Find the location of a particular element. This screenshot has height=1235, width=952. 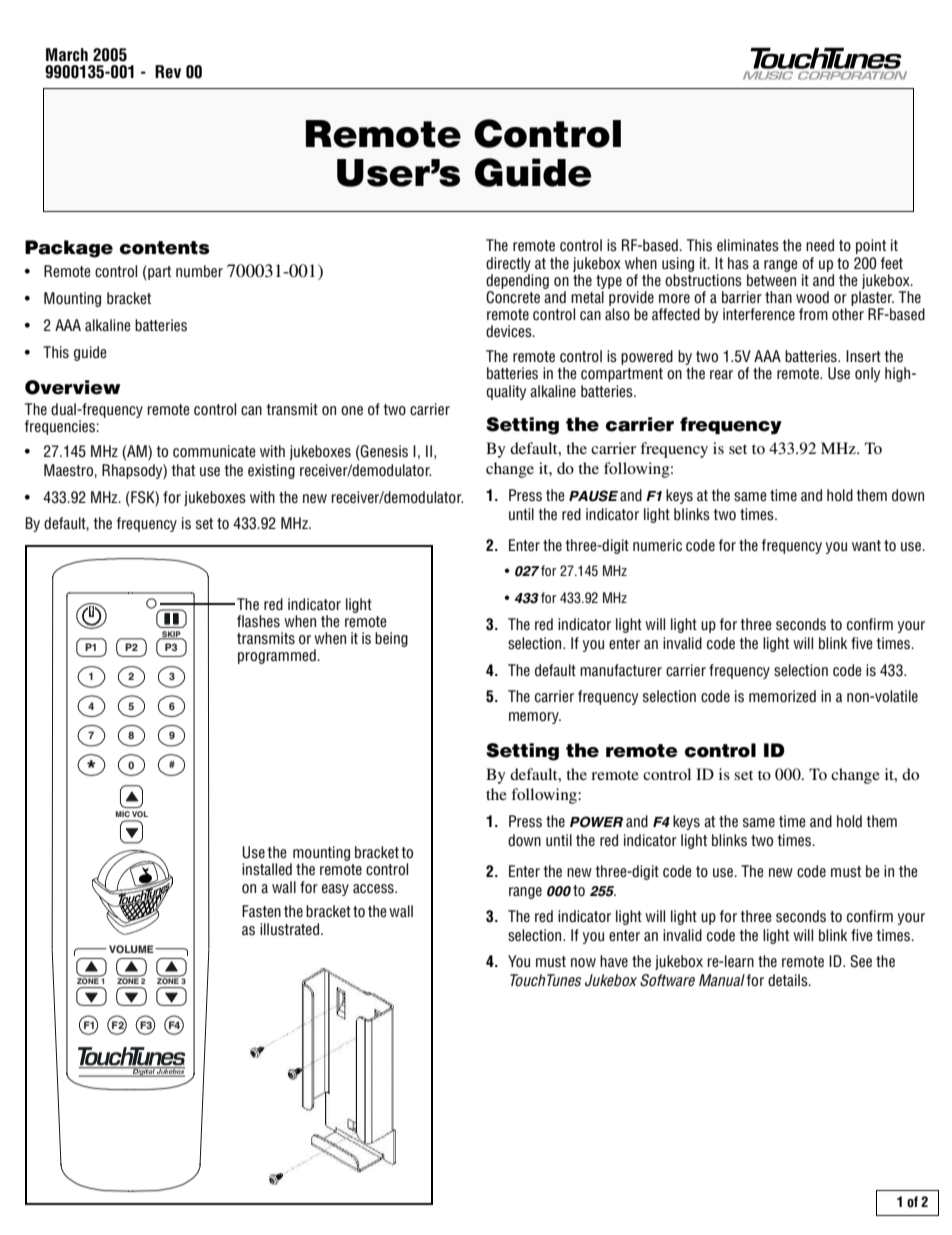

Rev is located at coordinates (168, 72).
